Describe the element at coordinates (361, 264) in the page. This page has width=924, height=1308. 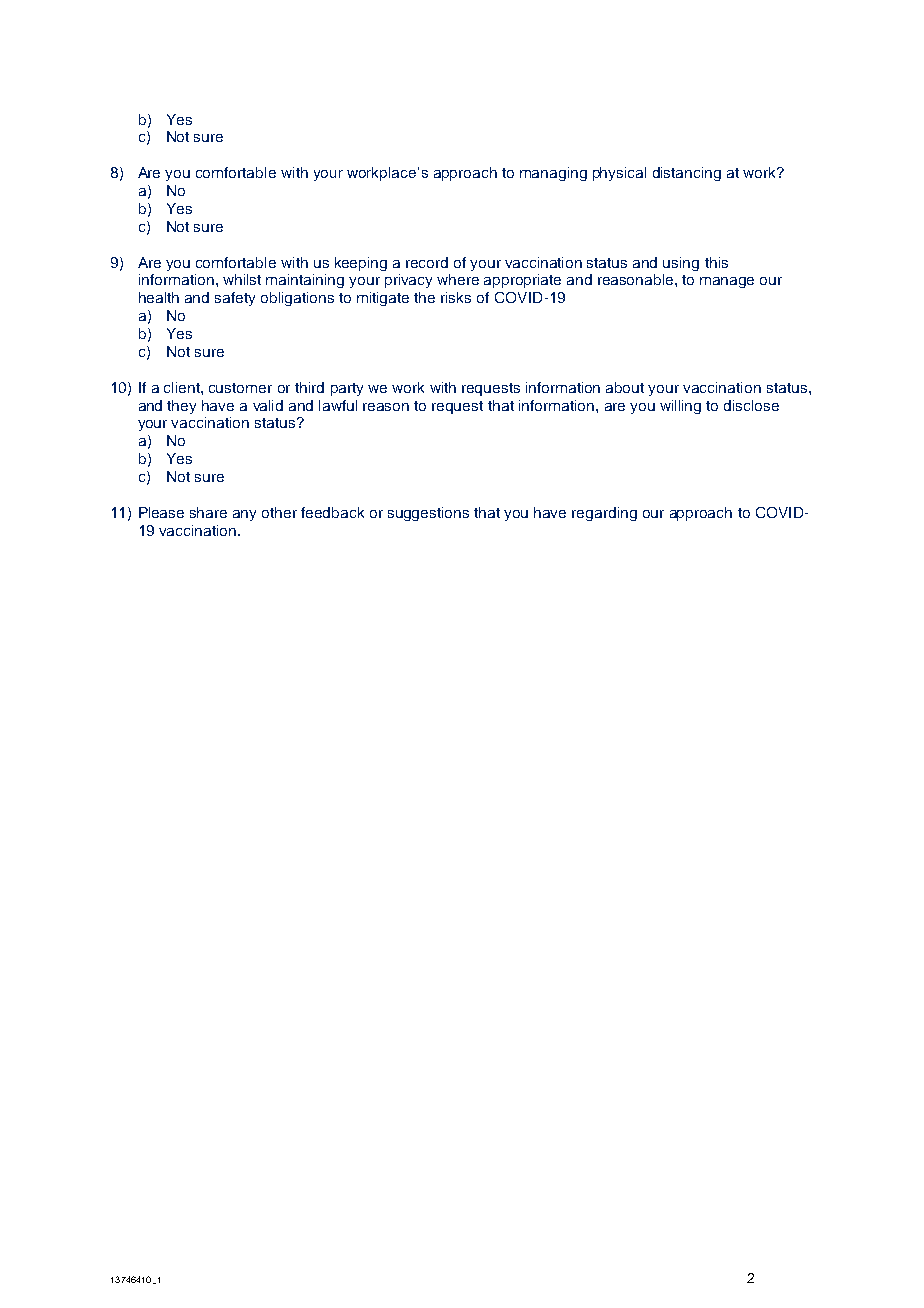
I see `keeping` at that location.
